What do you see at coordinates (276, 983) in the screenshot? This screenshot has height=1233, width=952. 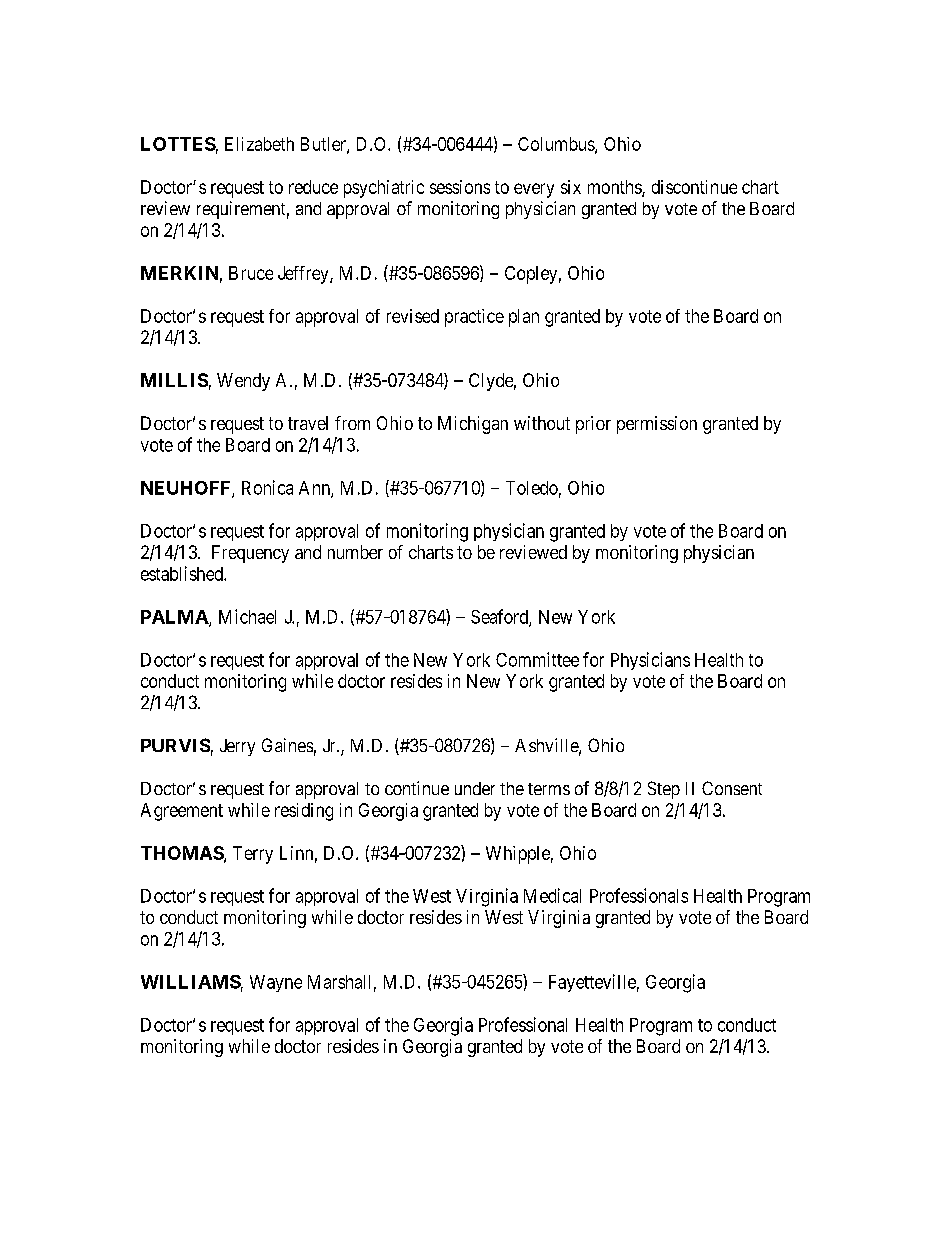 I see `Wayne` at bounding box center [276, 983].
